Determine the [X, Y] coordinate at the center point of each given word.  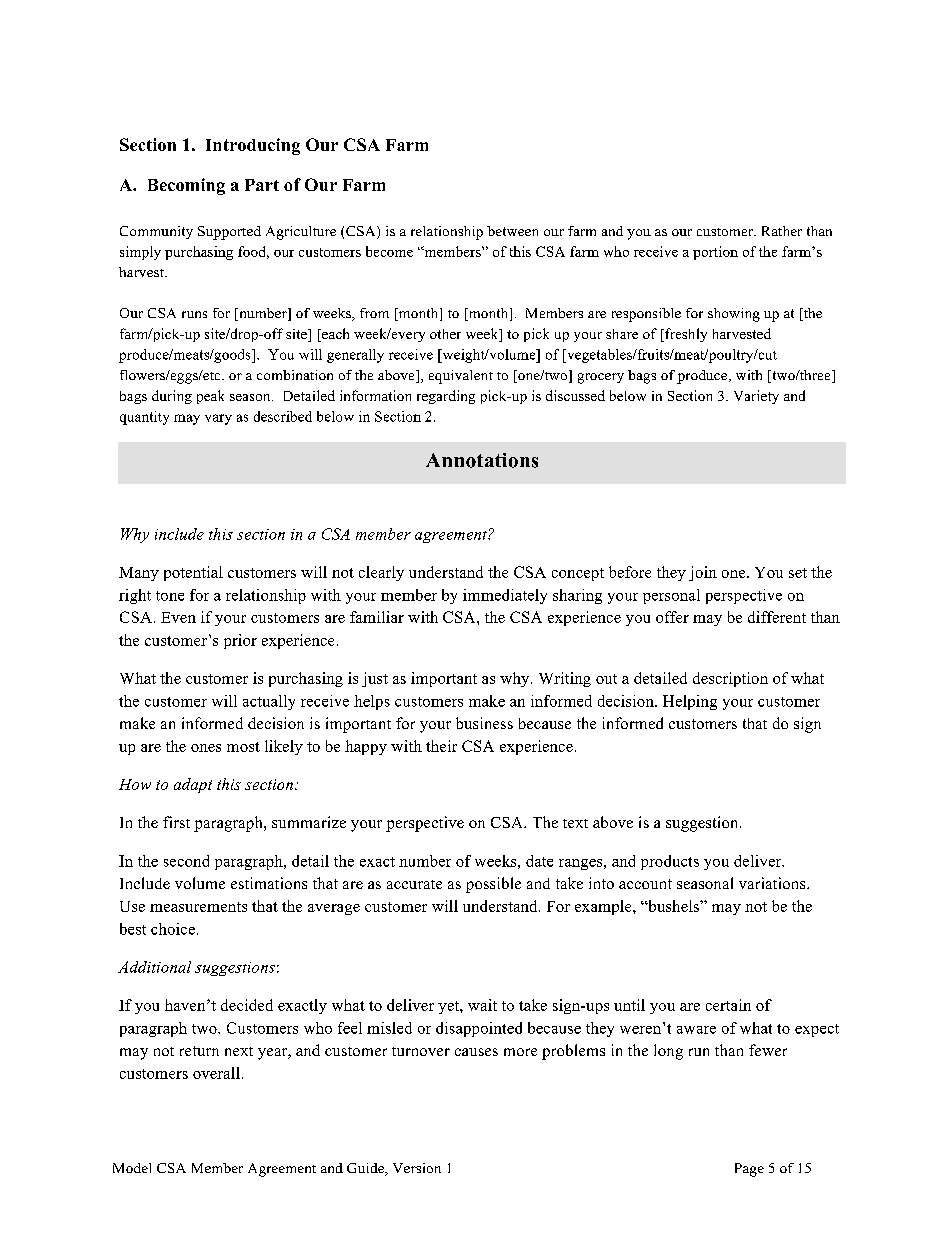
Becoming [186, 186]
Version [417, 1168]
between [512, 231]
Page [749, 1170]
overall [216, 1073]
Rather [782, 231]
